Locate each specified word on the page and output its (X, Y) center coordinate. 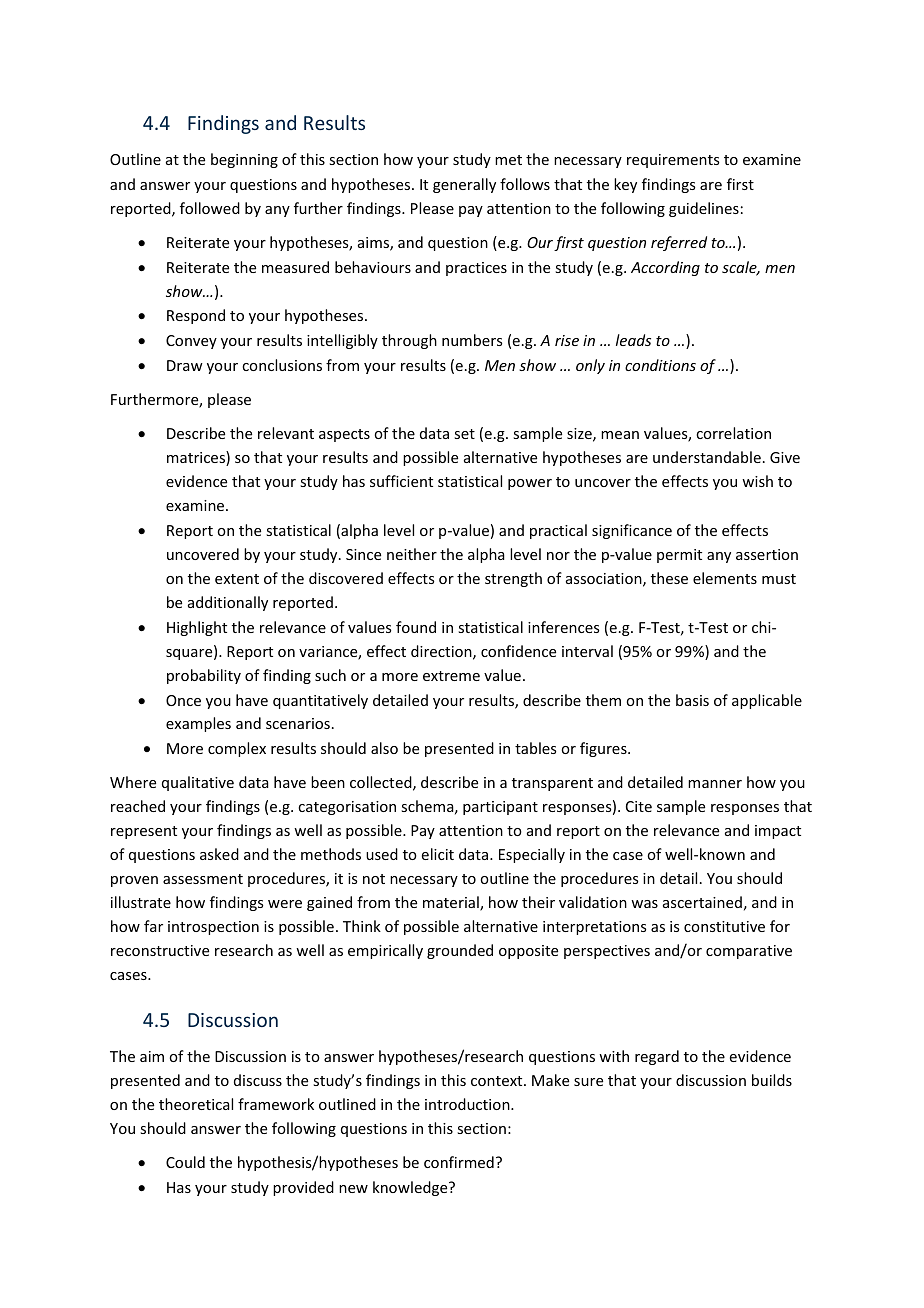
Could (185, 1162)
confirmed (459, 1162)
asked (219, 854)
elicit (438, 854)
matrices (197, 458)
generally (464, 185)
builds (772, 1080)
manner (715, 784)
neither (412, 554)
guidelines (704, 209)
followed (210, 208)
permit (679, 556)
